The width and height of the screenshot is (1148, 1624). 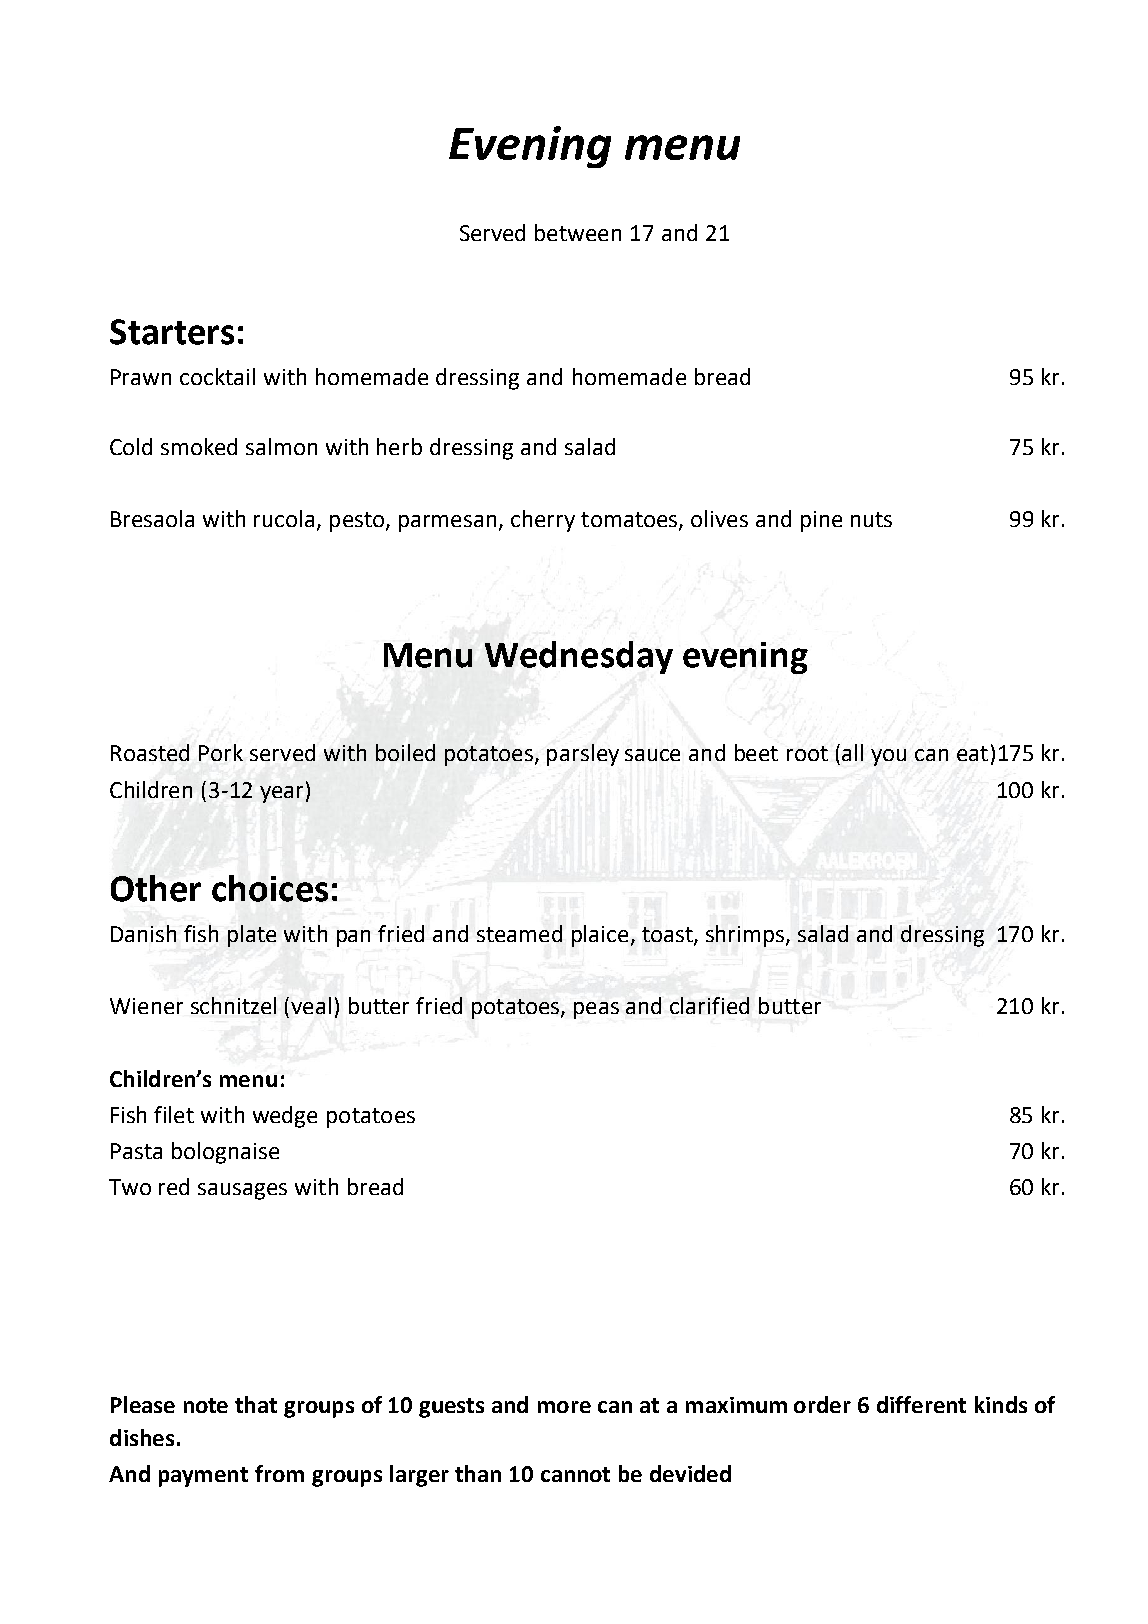 What do you see at coordinates (519, 933) in the screenshot?
I see `steamed` at bounding box center [519, 933].
